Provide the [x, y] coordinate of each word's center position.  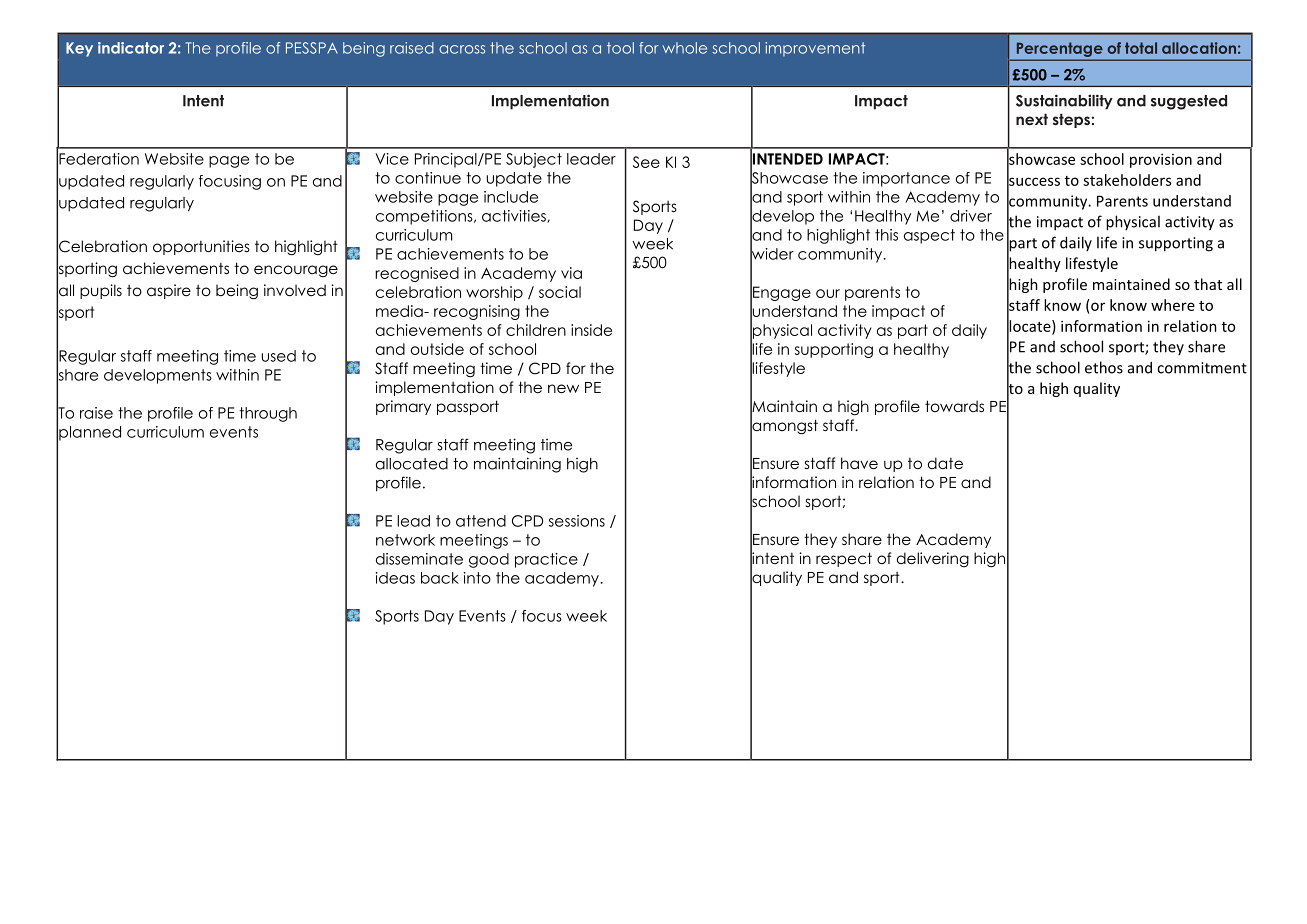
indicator [131, 48]
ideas [395, 578]
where [1173, 305]
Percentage [1059, 50]
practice [546, 560]
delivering [933, 559]
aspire [169, 291]
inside [591, 330]
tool [620, 48]
